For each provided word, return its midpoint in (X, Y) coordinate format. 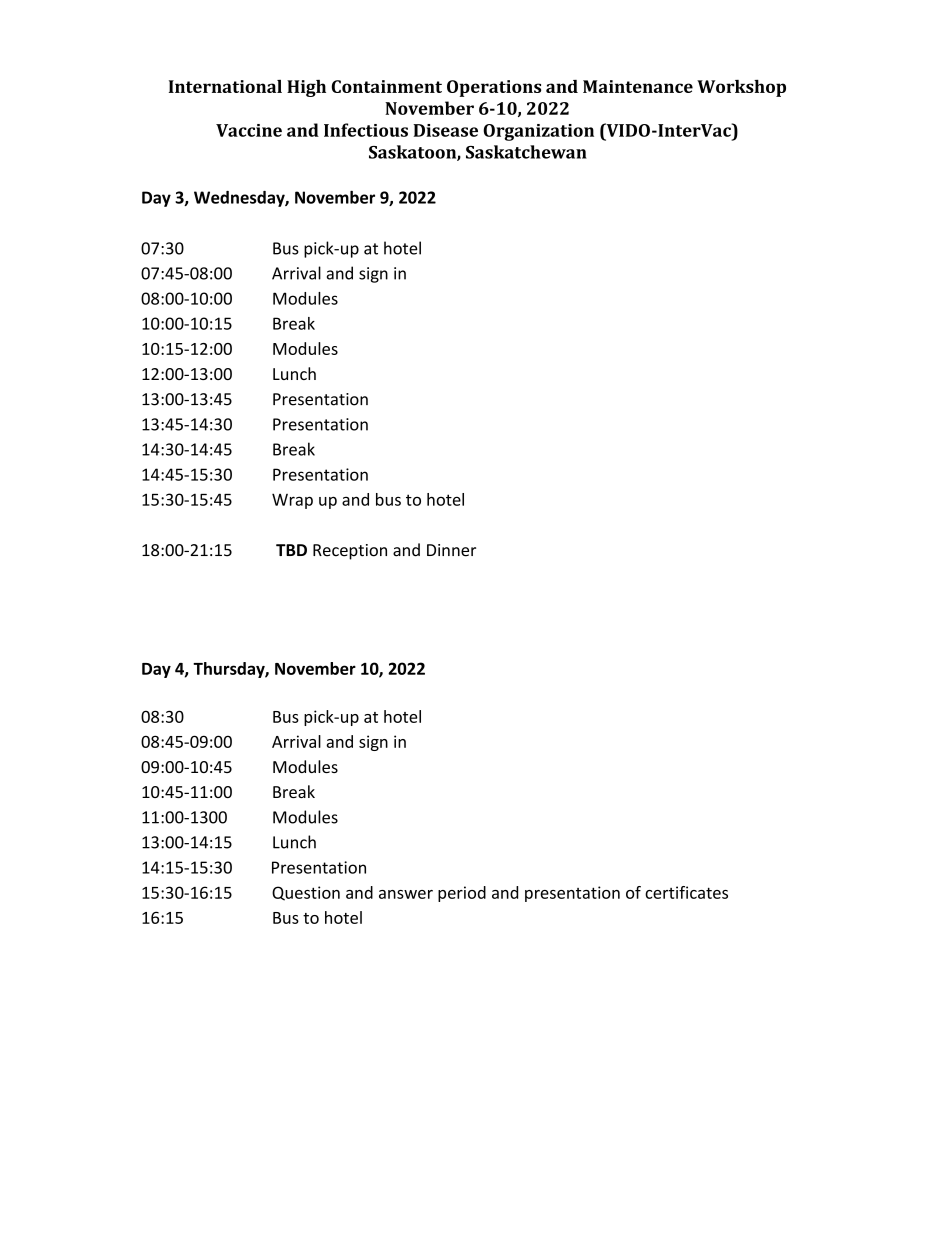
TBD (291, 550)
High (306, 88)
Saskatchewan (526, 152)
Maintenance (638, 86)
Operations (494, 88)
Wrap (292, 501)
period (462, 894)
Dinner (451, 550)
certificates (686, 892)
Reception (350, 552)
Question (306, 893)
